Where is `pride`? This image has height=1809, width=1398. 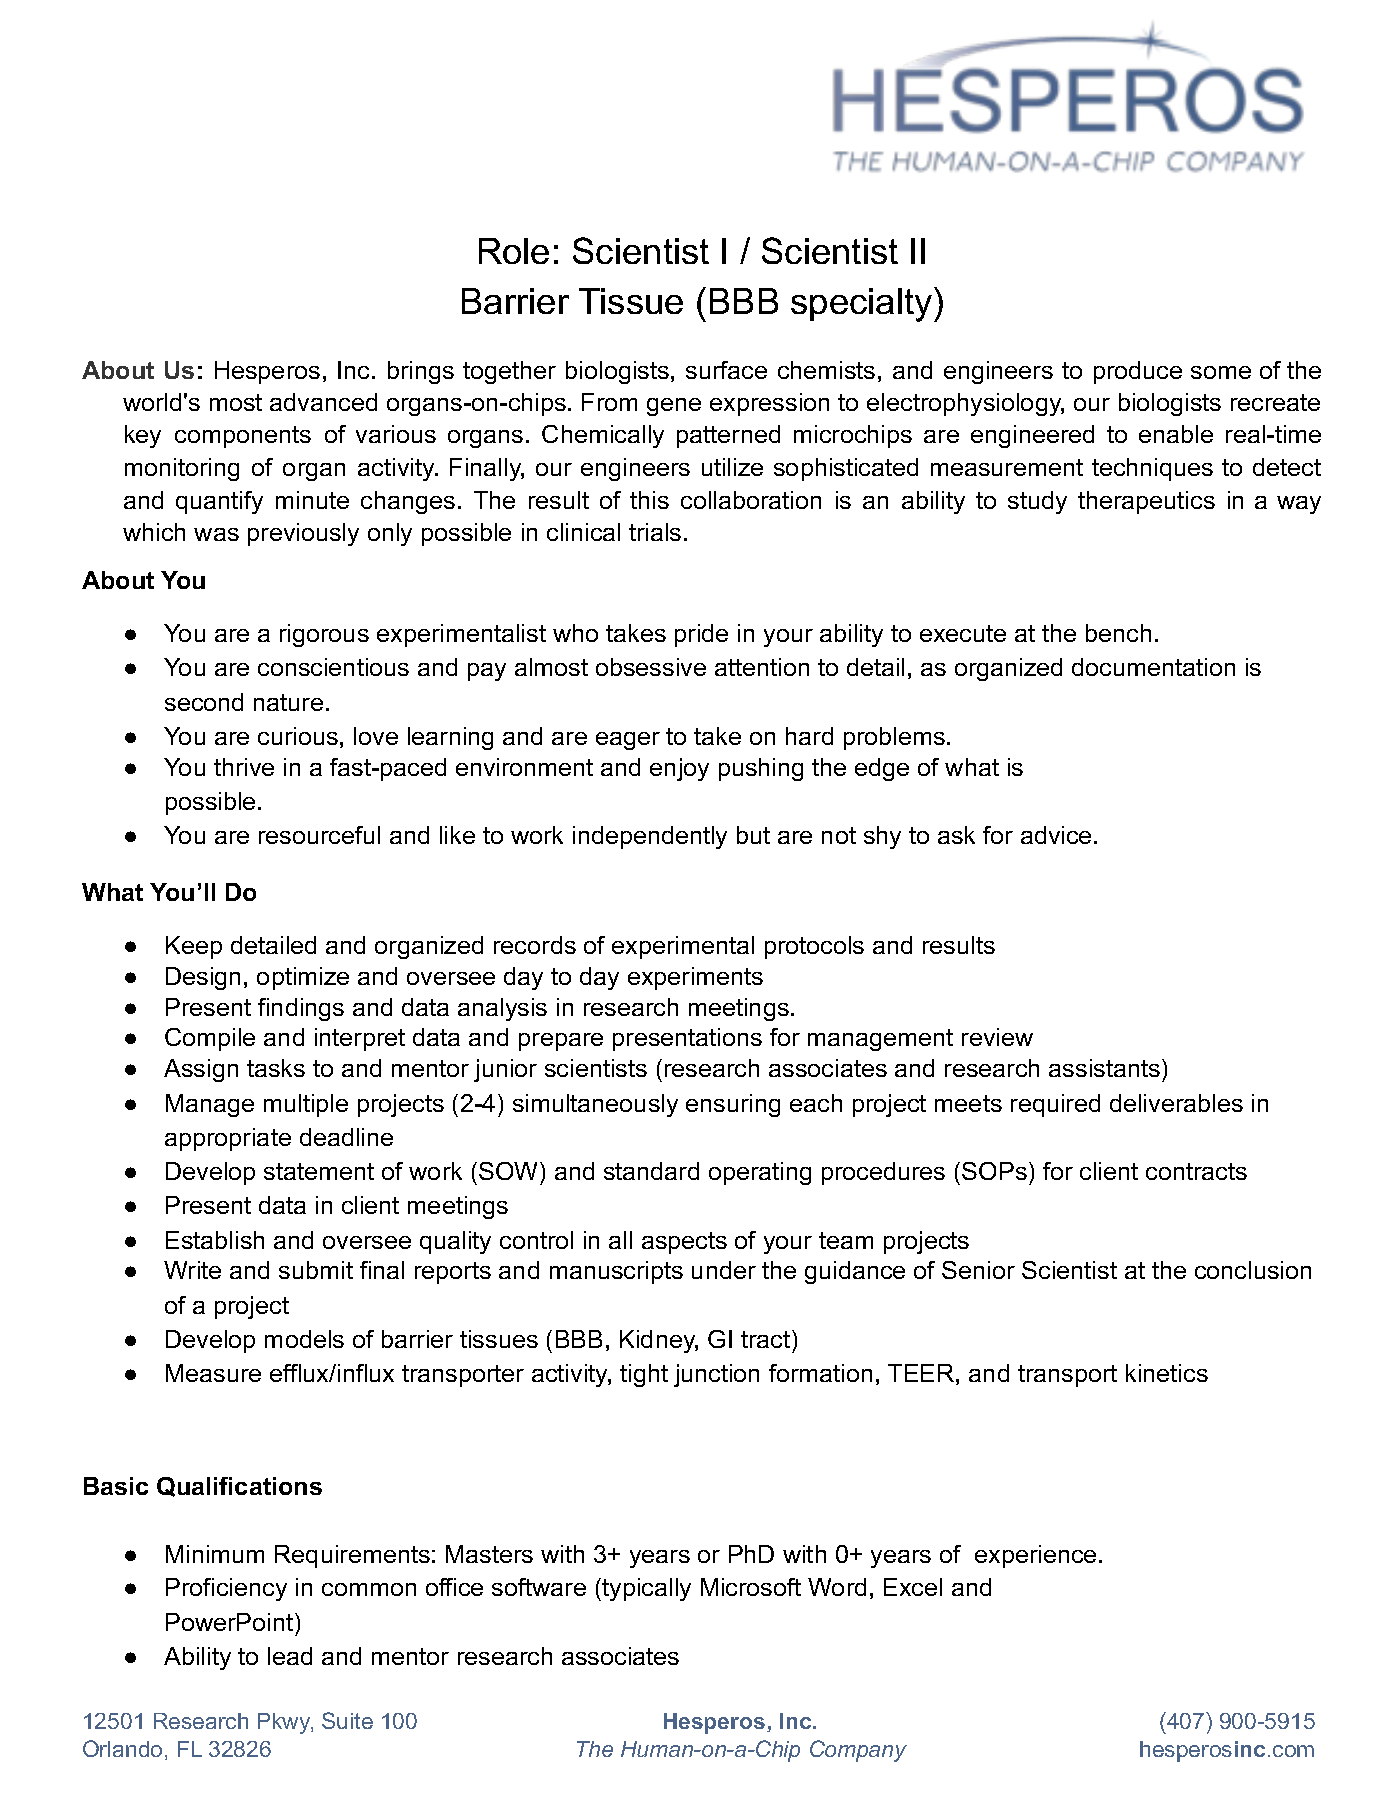 pride is located at coordinates (701, 635).
